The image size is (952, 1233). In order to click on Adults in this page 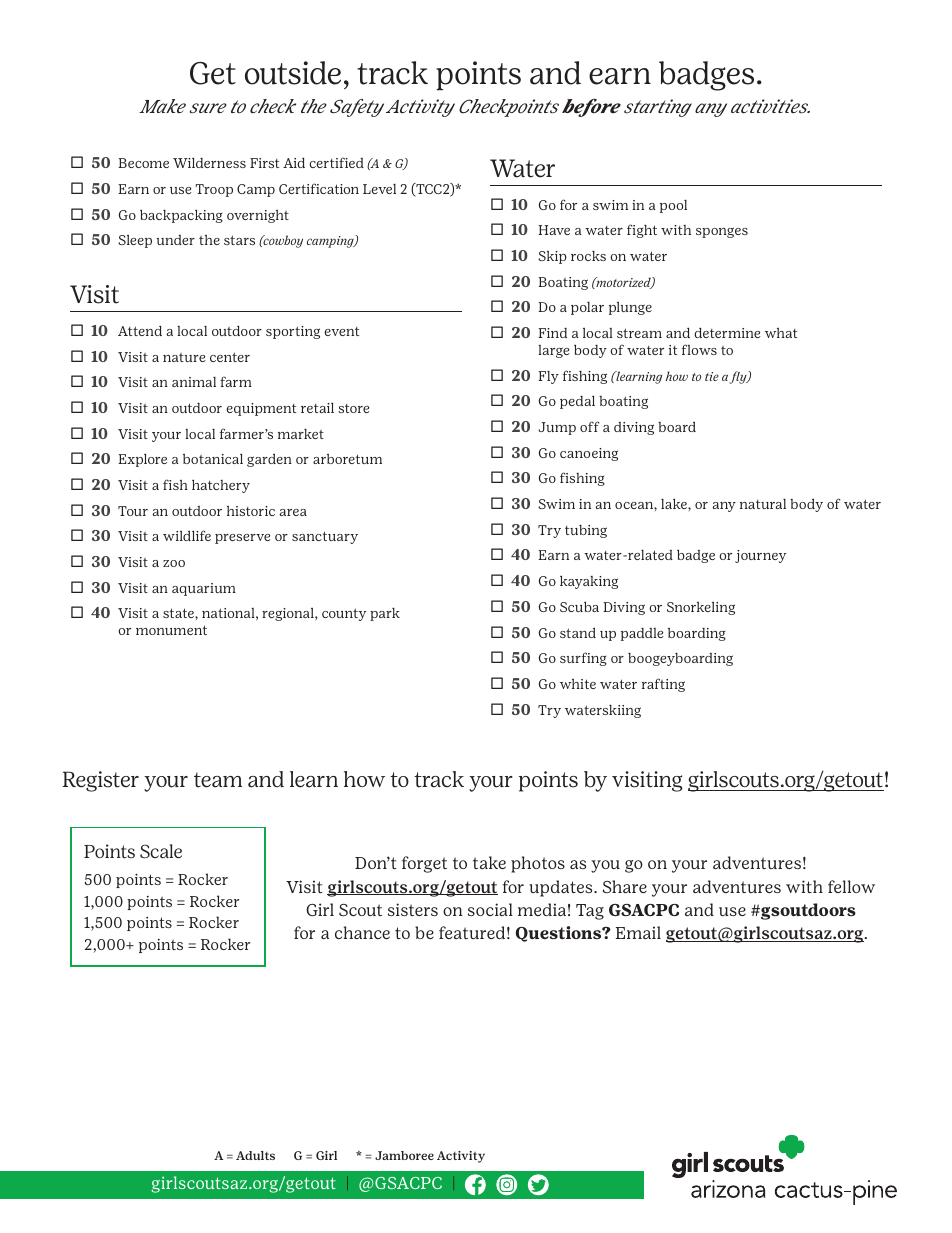, I will do `click(255, 1155)`.
